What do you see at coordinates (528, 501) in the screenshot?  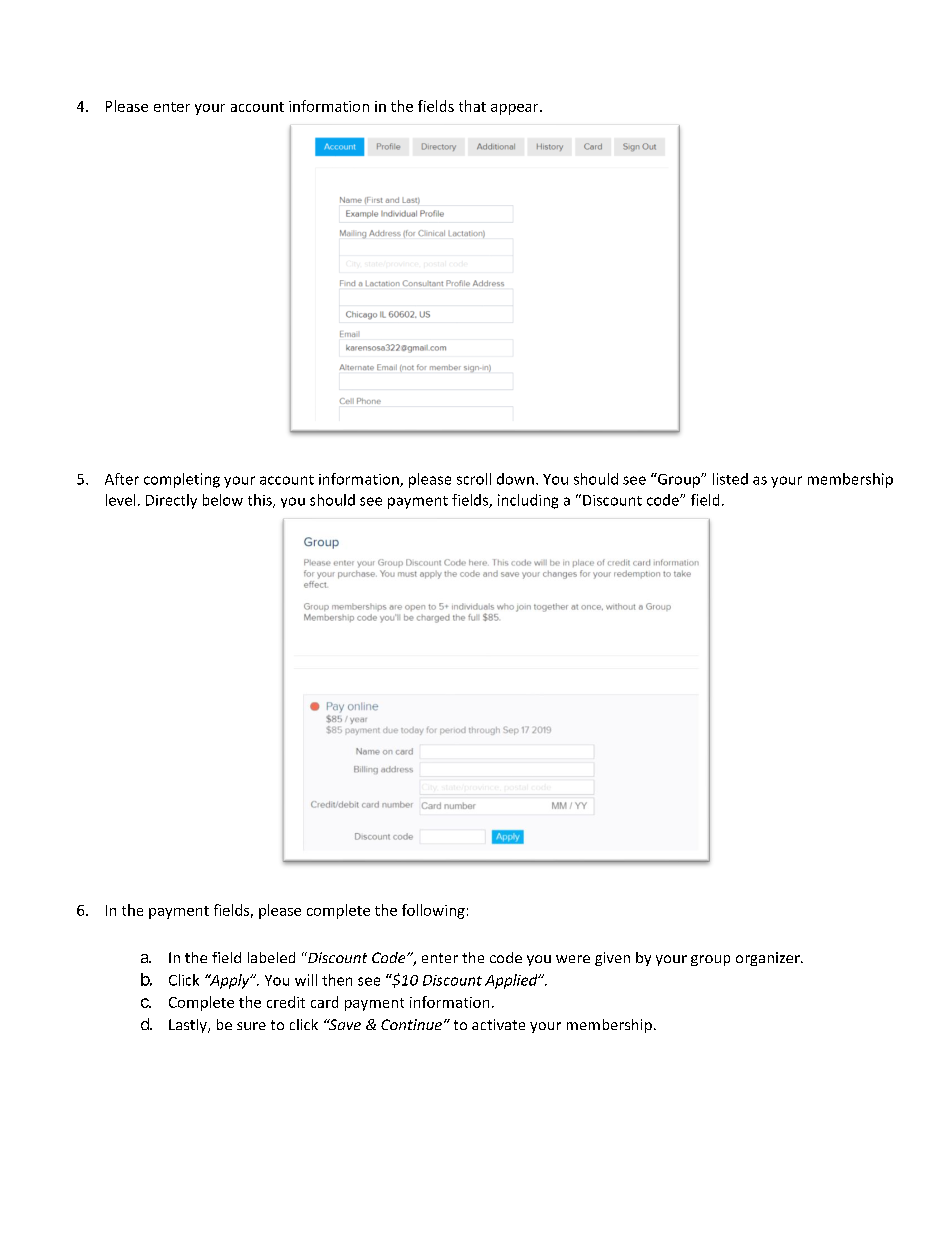 I see `including` at bounding box center [528, 501].
